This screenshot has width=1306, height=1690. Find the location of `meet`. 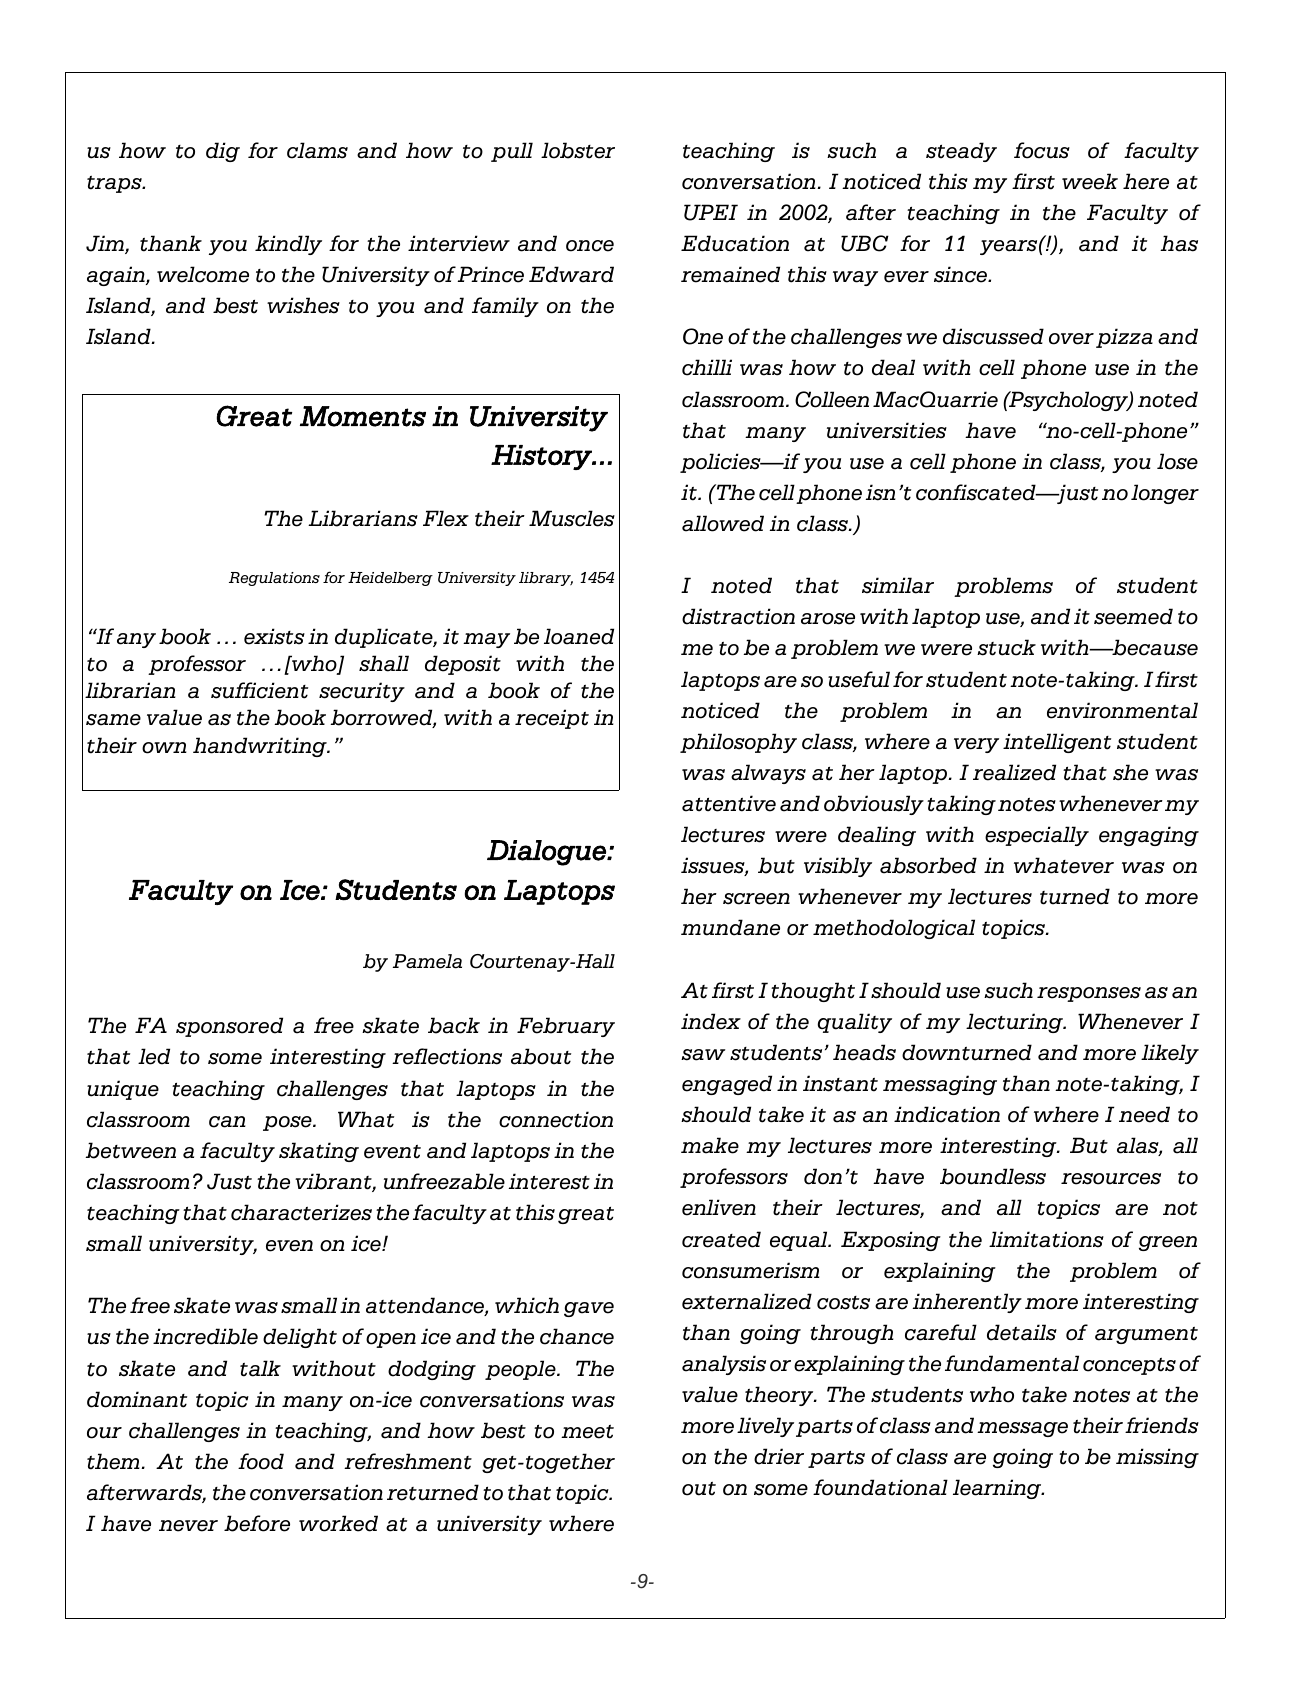

meet is located at coordinates (587, 1432).
